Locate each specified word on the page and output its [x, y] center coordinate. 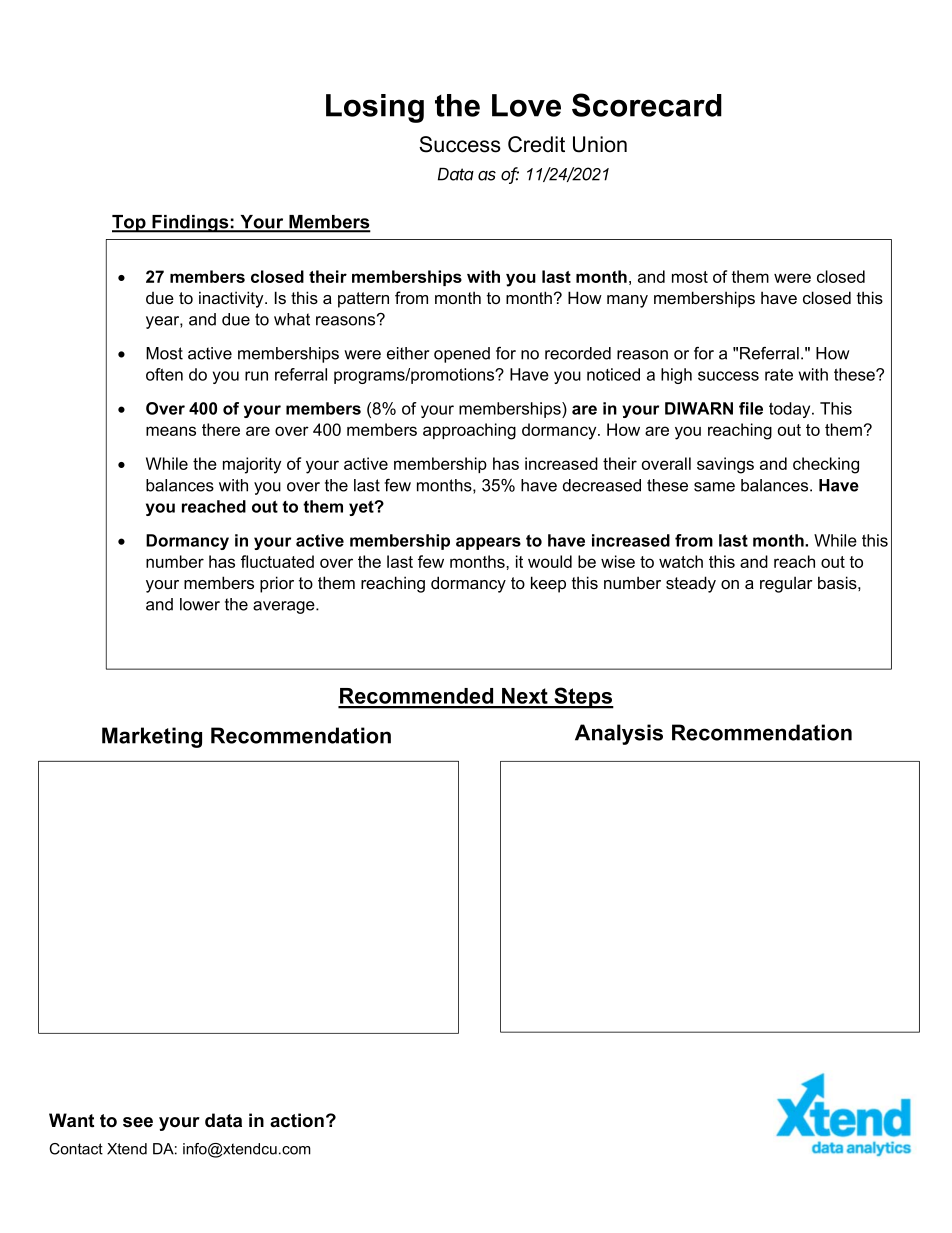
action [297, 1120]
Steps [583, 698]
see [138, 1122]
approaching [469, 431]
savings [725, 465]
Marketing [152, 737]
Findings [190, 224]
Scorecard [647, 105]
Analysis [619, 734]
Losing [375, 108]
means [171, 431]
